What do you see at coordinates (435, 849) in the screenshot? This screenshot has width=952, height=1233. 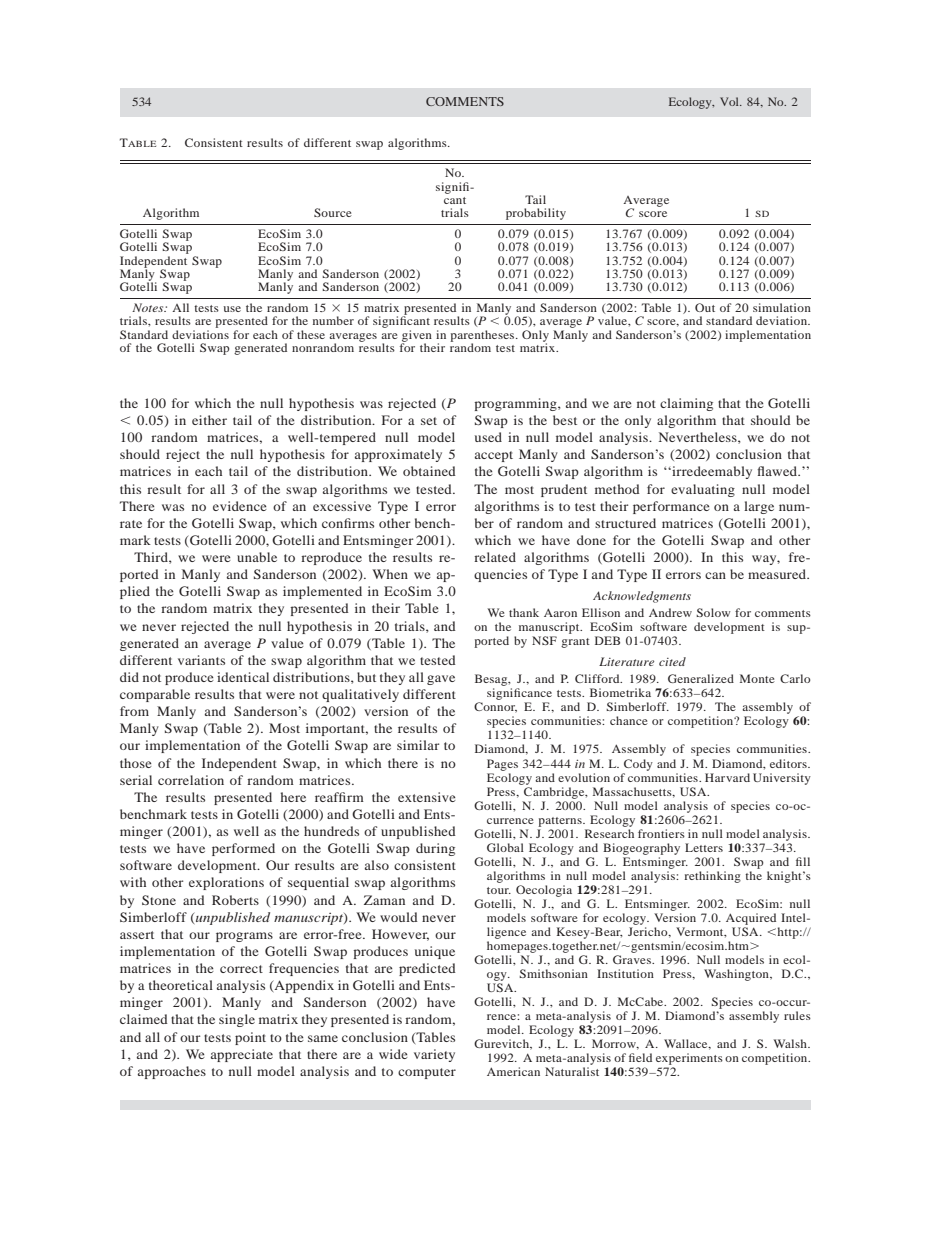 I see `during` at bounding box center [435, 849].
